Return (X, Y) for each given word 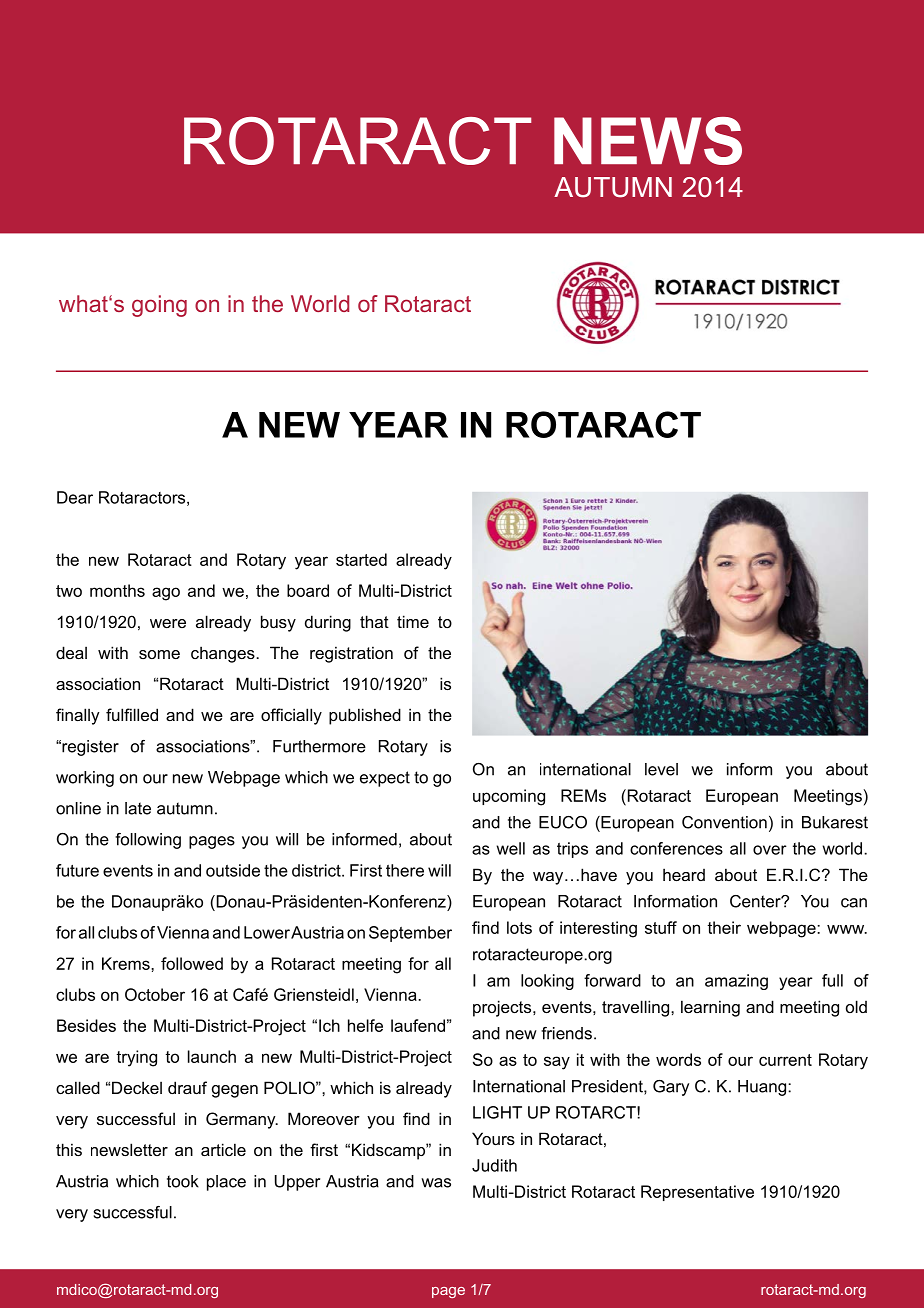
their (724, 927)
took (183, 1181)
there (405, 870)
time (413, 621)
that (374, 621)
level (661, 769)
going (159, 306)
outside (233, 870)
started (361, 559)
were (168, 623)
